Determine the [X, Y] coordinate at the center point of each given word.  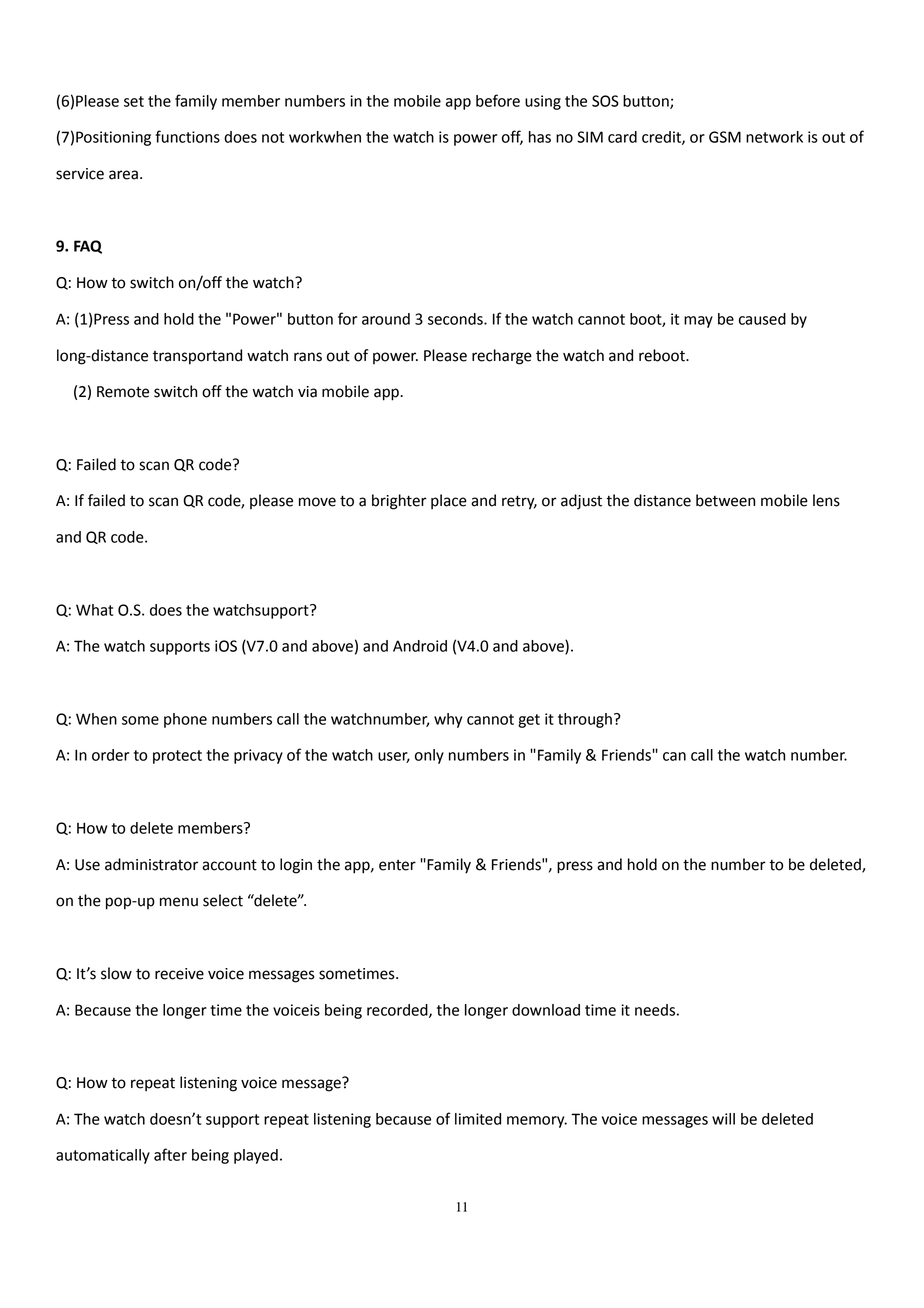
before [498, 100]
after [170, 1154]
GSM [725, 137]
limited [478, 1119]
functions [187, 136]
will [723, 1119]
